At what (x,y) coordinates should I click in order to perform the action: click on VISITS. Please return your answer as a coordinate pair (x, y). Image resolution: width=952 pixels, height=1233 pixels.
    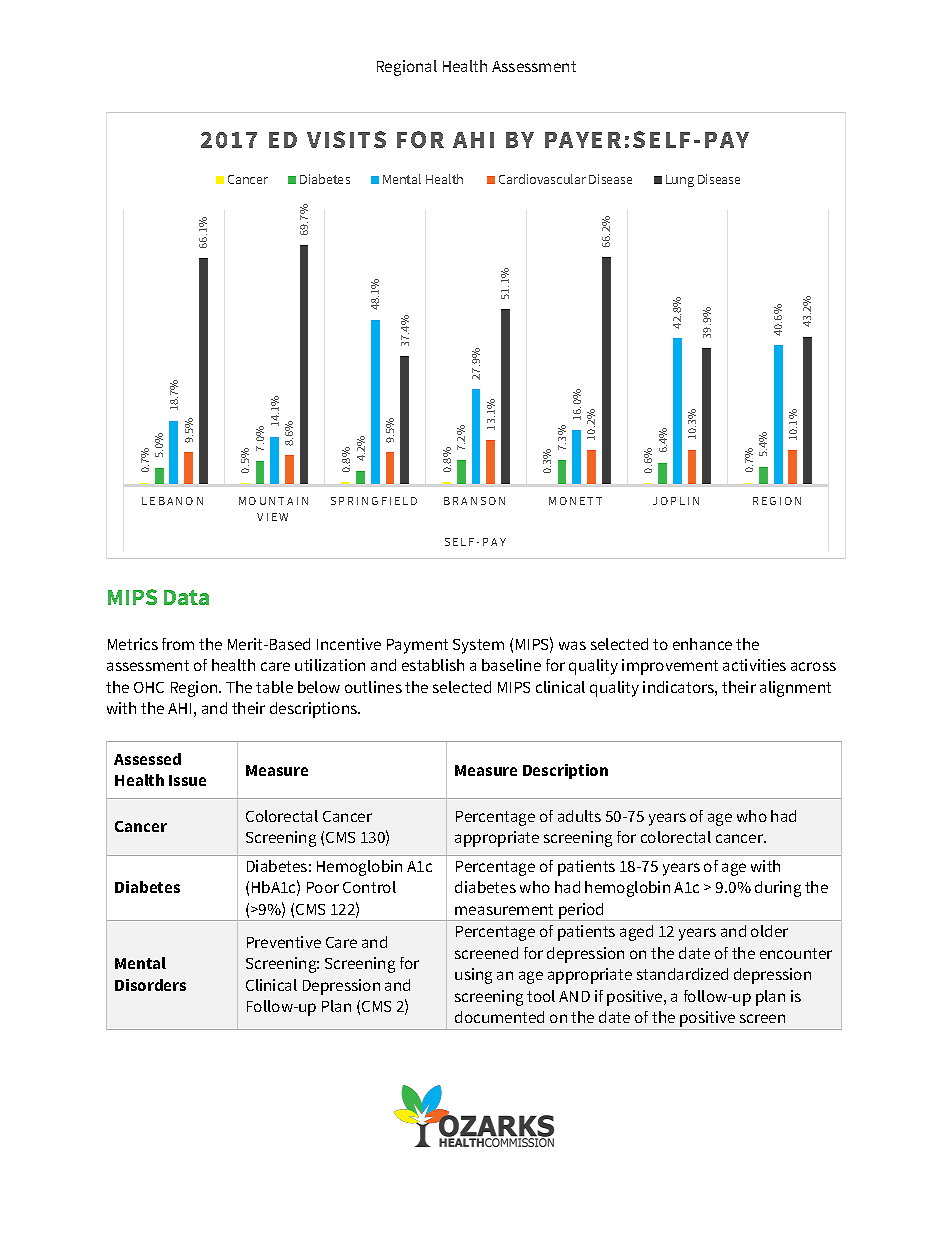
    Looking at the image, I should click on (346, 139).
